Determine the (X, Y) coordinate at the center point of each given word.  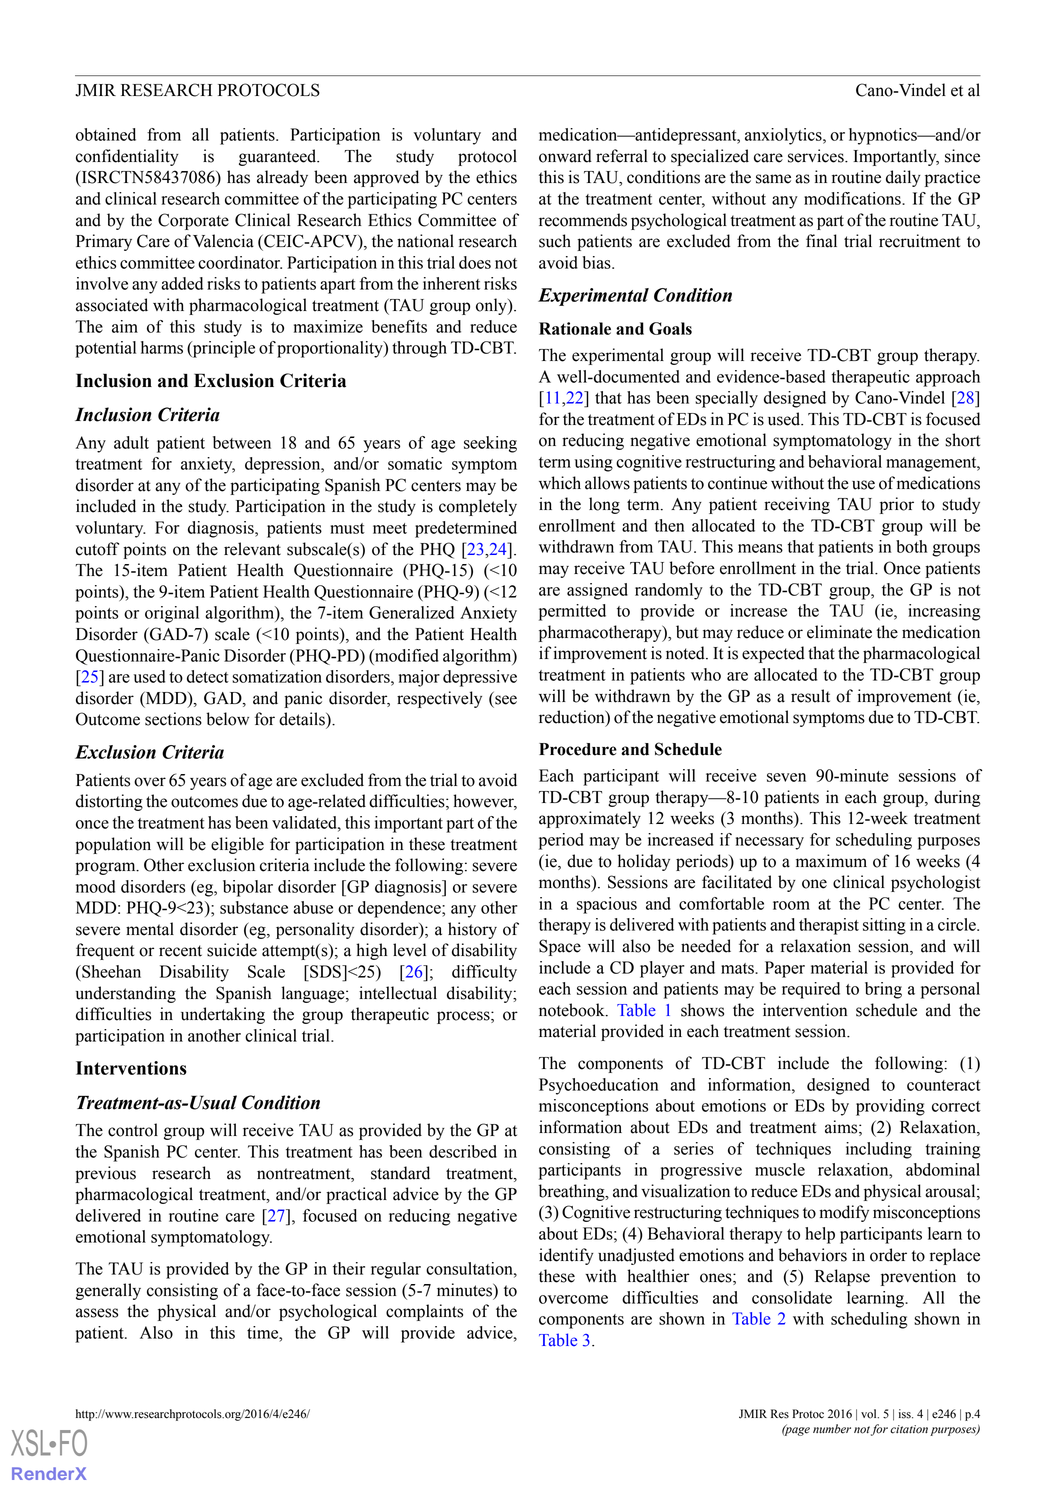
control (133, 1130)
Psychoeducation (598, 1086)
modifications (853, 198)
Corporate (193, 221)
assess (97, 1313)
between (242, 442)
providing (890, 1107)
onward (565, 156)
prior (897, 505)
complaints (424, 1312)
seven (786, 777)
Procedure (578, 749)
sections (173, 719)
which (560, 483)
